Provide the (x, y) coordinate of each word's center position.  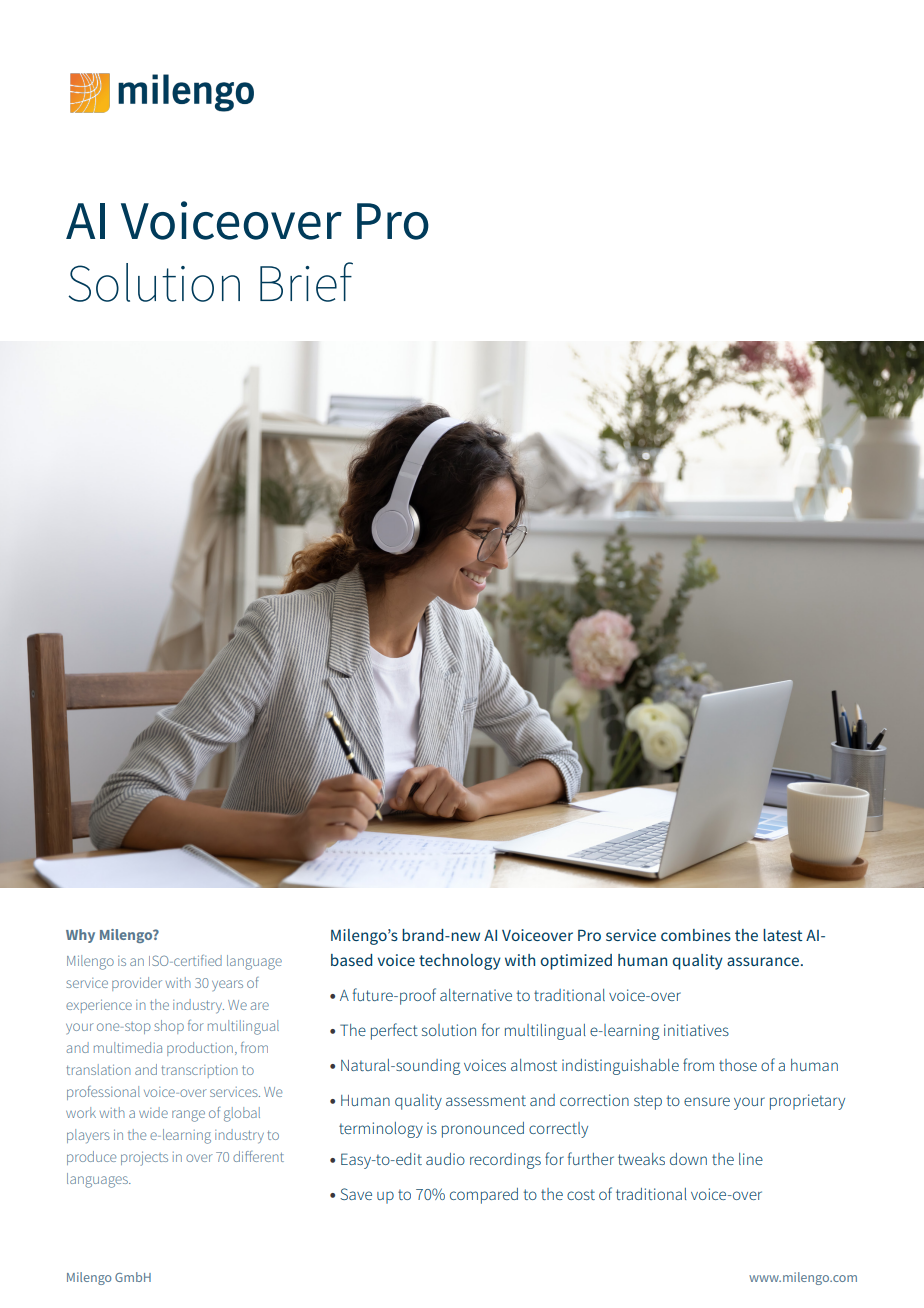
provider (137, 984)
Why (80, 936)
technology (460, 962)
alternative (476, 995)
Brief (306, 282)
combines (696, 935)
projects (144, 1159)
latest (783, 935)
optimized (576, 962)
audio (445, 1159)
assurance (763, 961)
